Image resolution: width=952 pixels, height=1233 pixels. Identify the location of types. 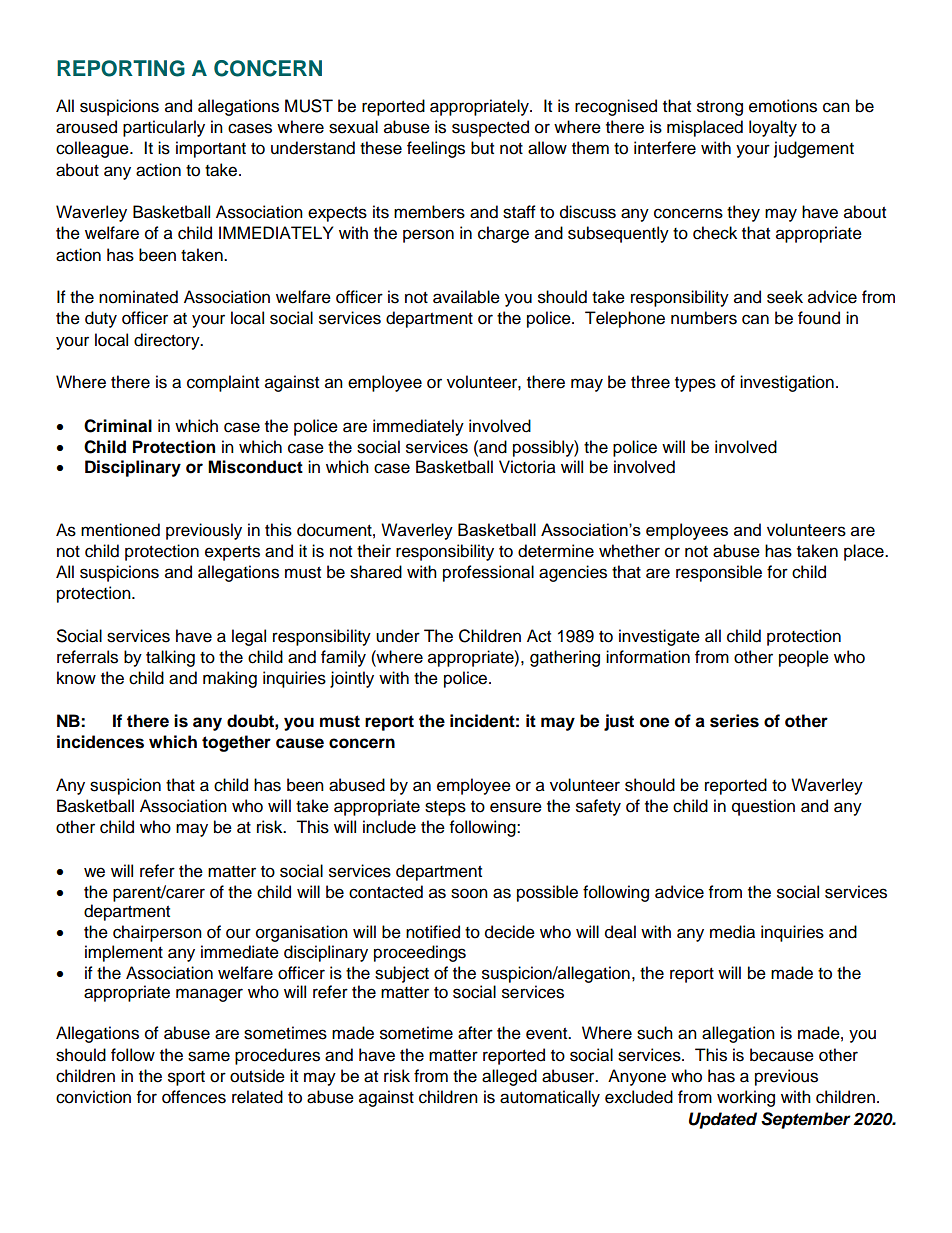
(695, 384).
